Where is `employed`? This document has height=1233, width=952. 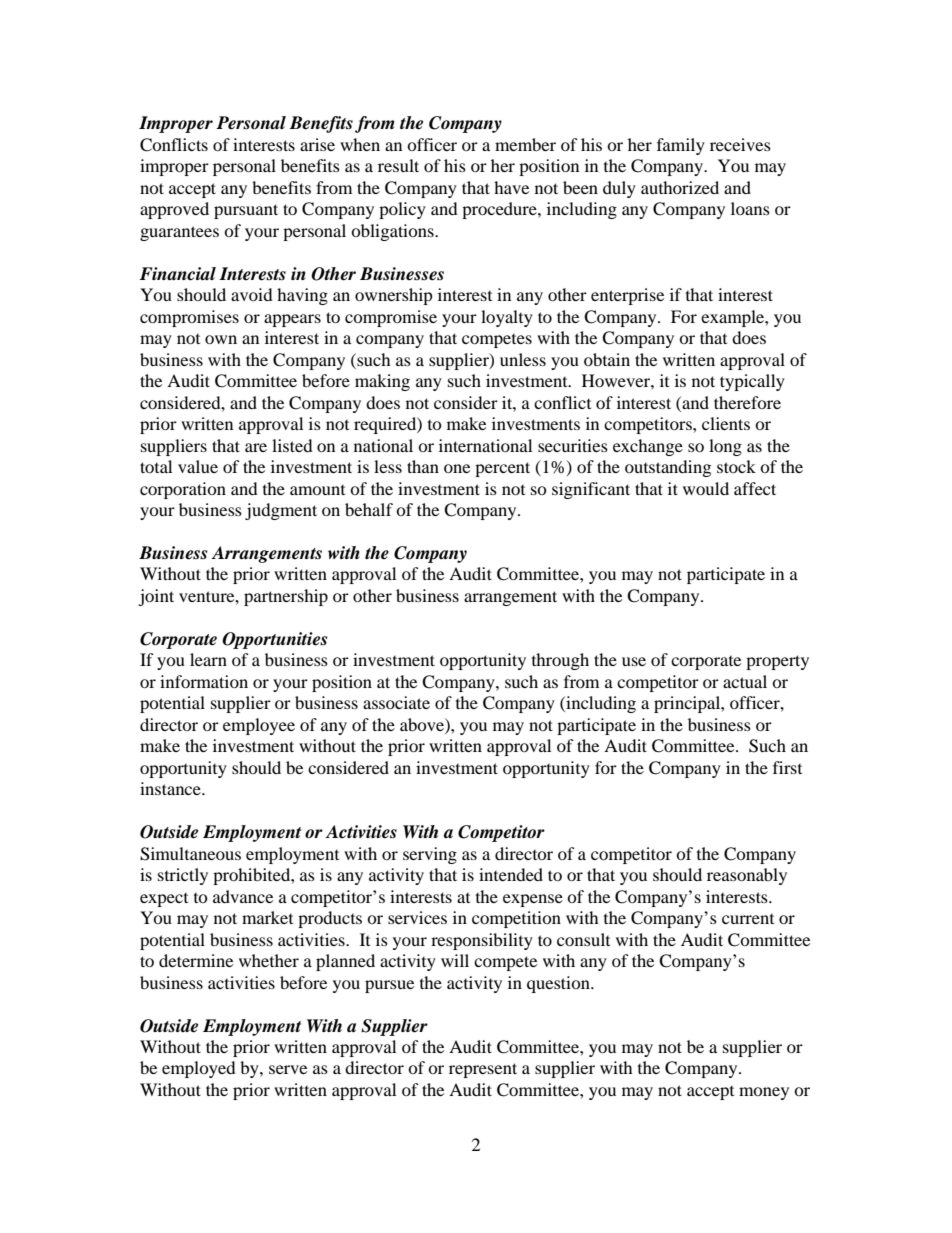
employed is located at coordinates (199, 1069).
